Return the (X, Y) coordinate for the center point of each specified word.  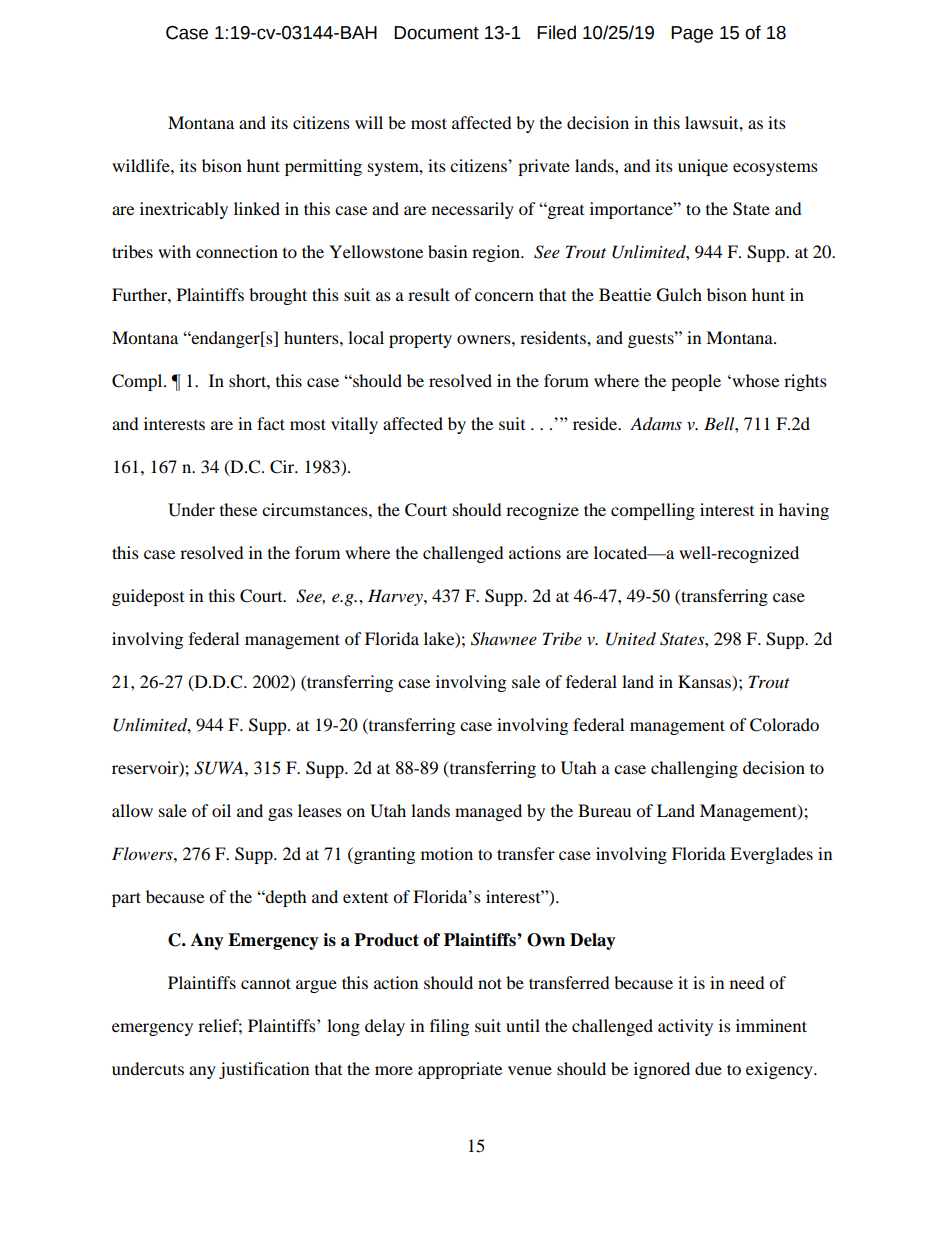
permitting (323, 167)
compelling (653, 511)
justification (264, 1070)
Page (692, 34)
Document (436, 33)
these (238, 509)
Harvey (396, 597)
